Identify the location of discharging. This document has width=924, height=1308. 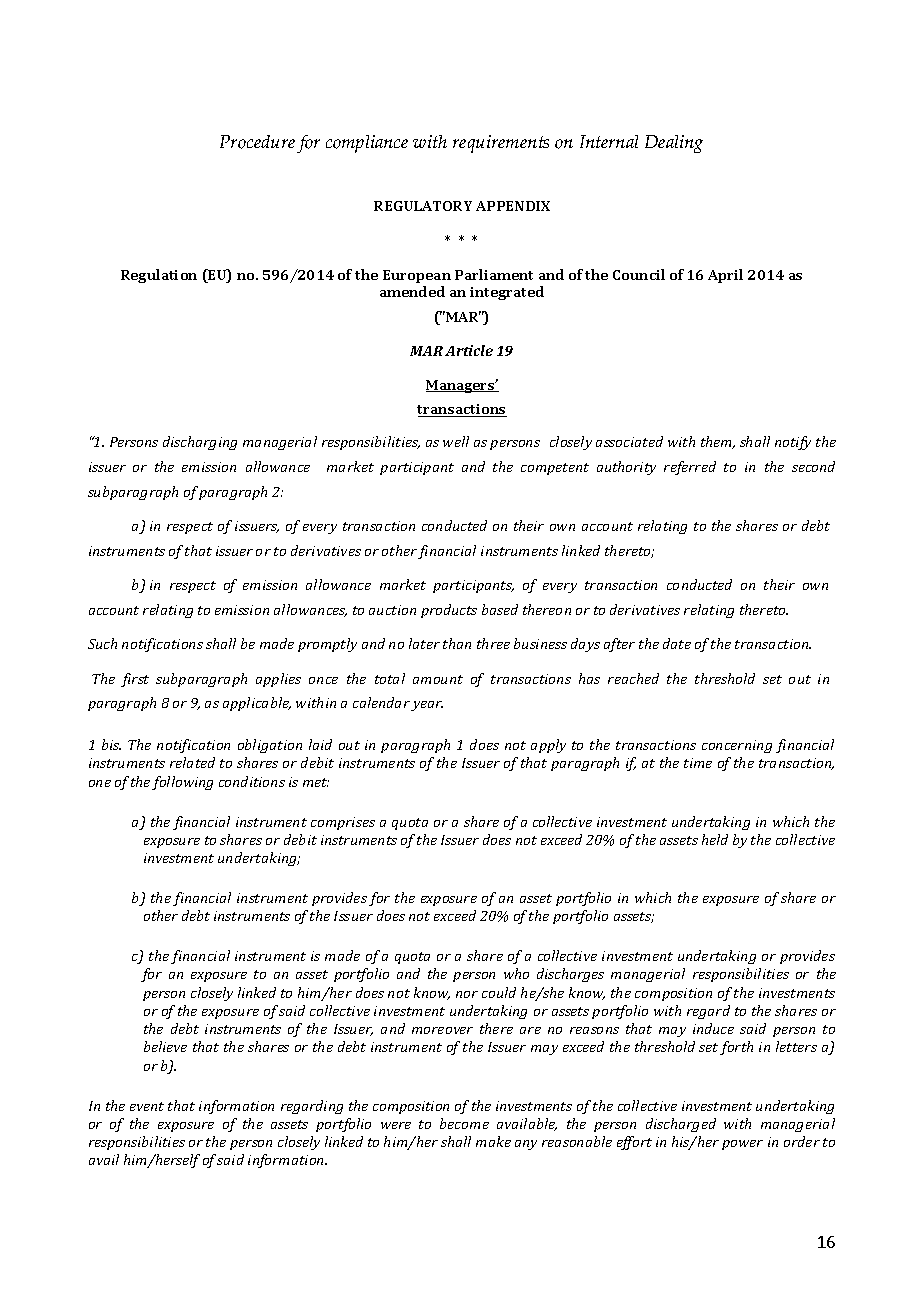
(200, 443).
